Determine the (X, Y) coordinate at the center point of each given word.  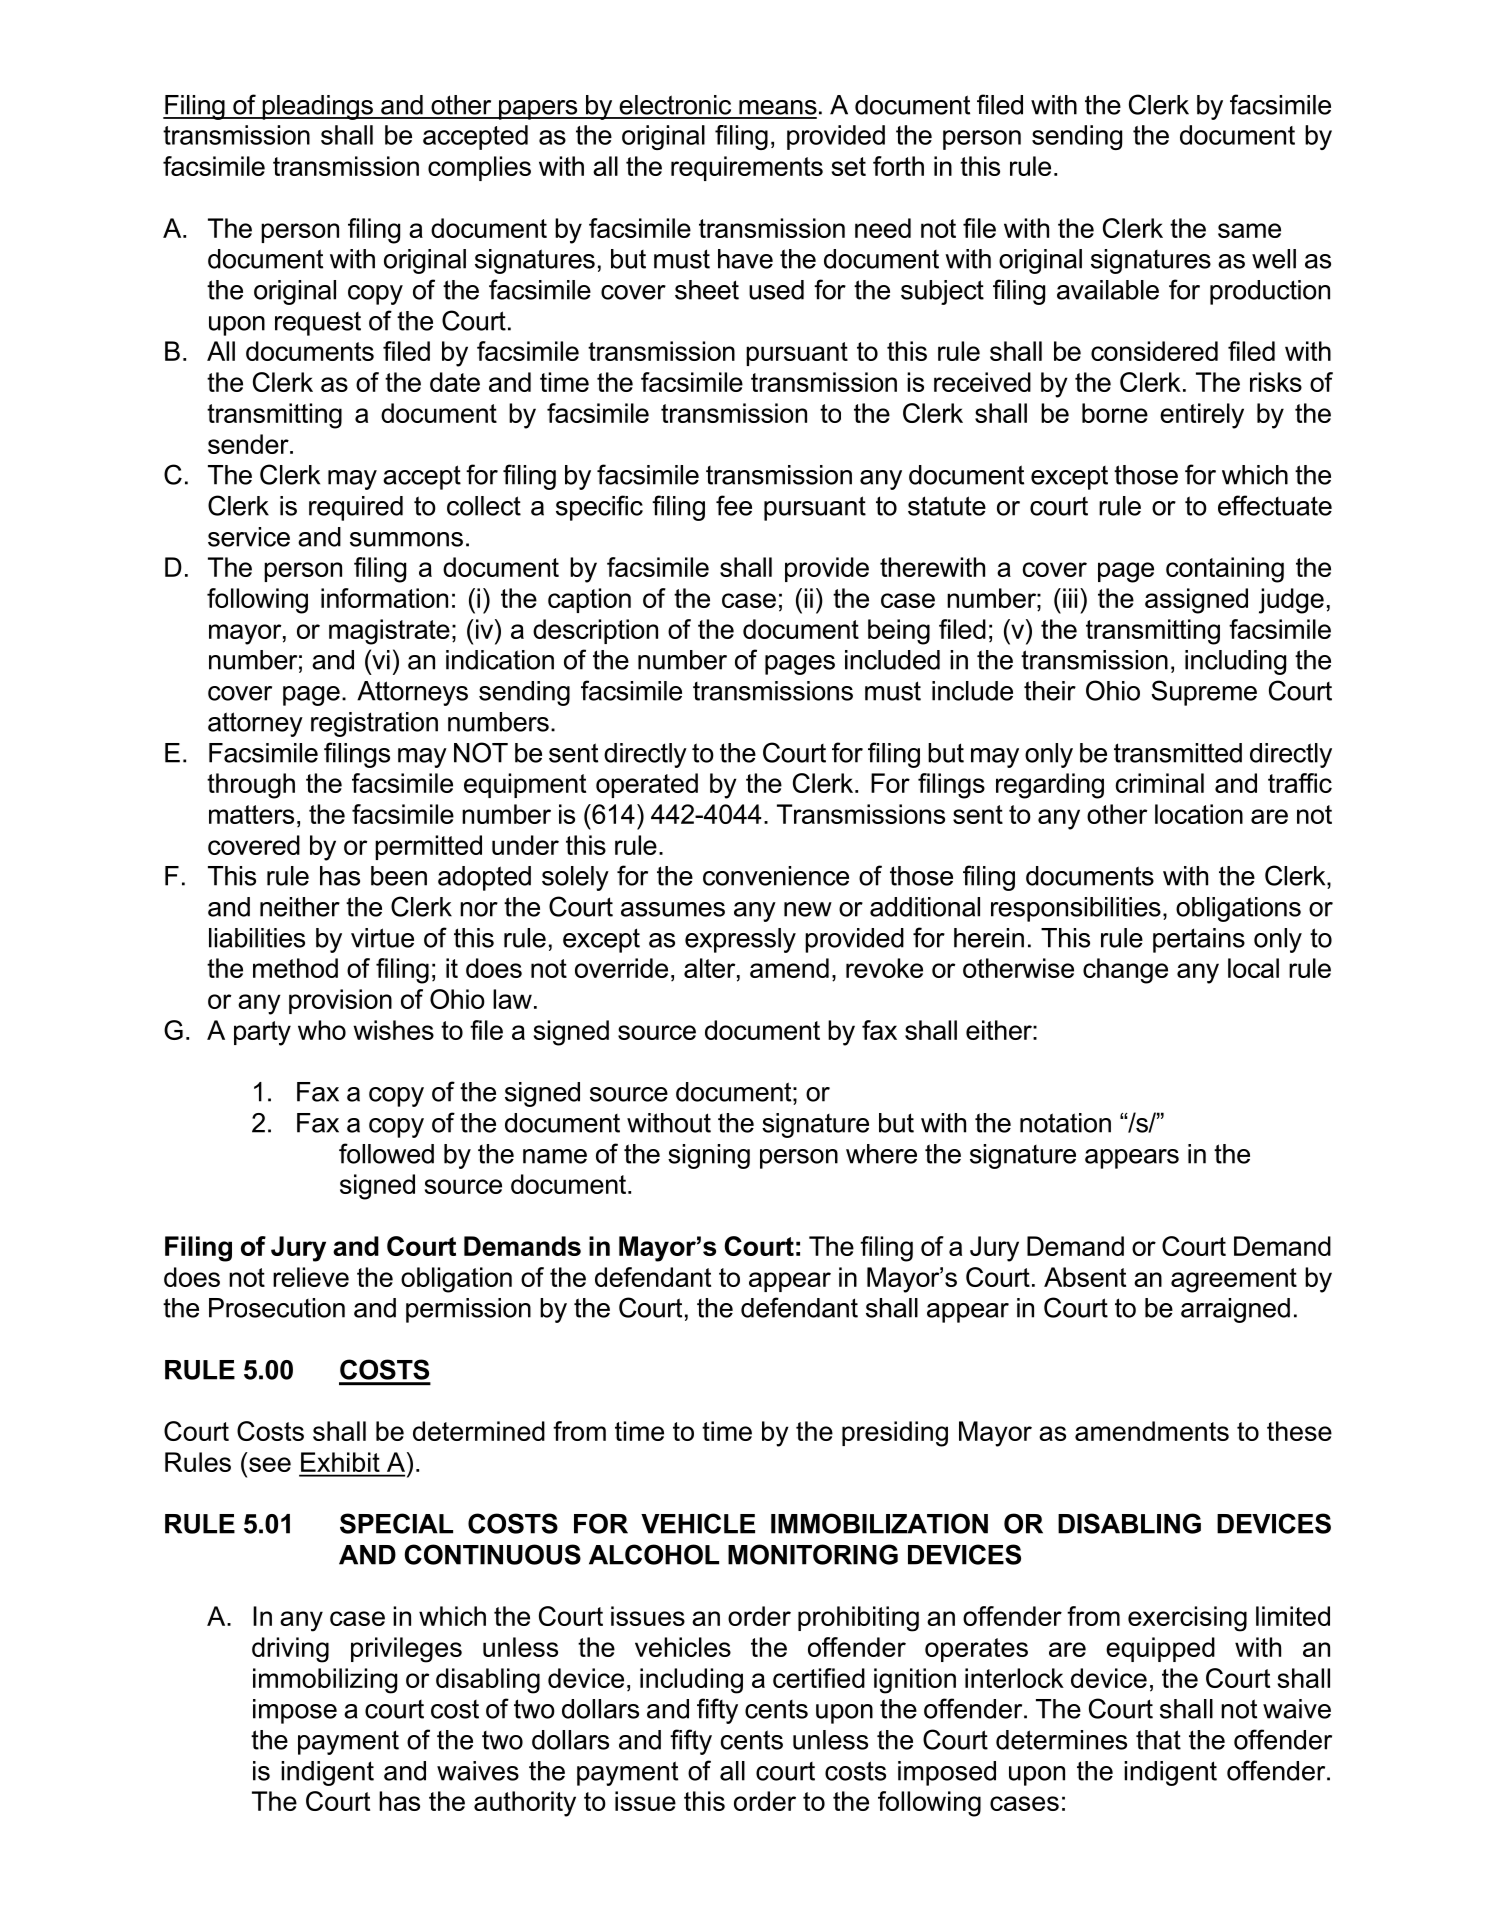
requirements (747, 168)
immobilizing (325, 1681)
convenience (776, 876)
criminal (1160, 783)
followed (386, 1153)
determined (479, 1431)
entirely (1202, 416)
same (1249, 230)
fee (734, 505)
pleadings (317, 107)
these (1299, 1431)
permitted (428, 847)
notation (1065, 1123)
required (356, 508)
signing (709, 1156)
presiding (895, 1434)
